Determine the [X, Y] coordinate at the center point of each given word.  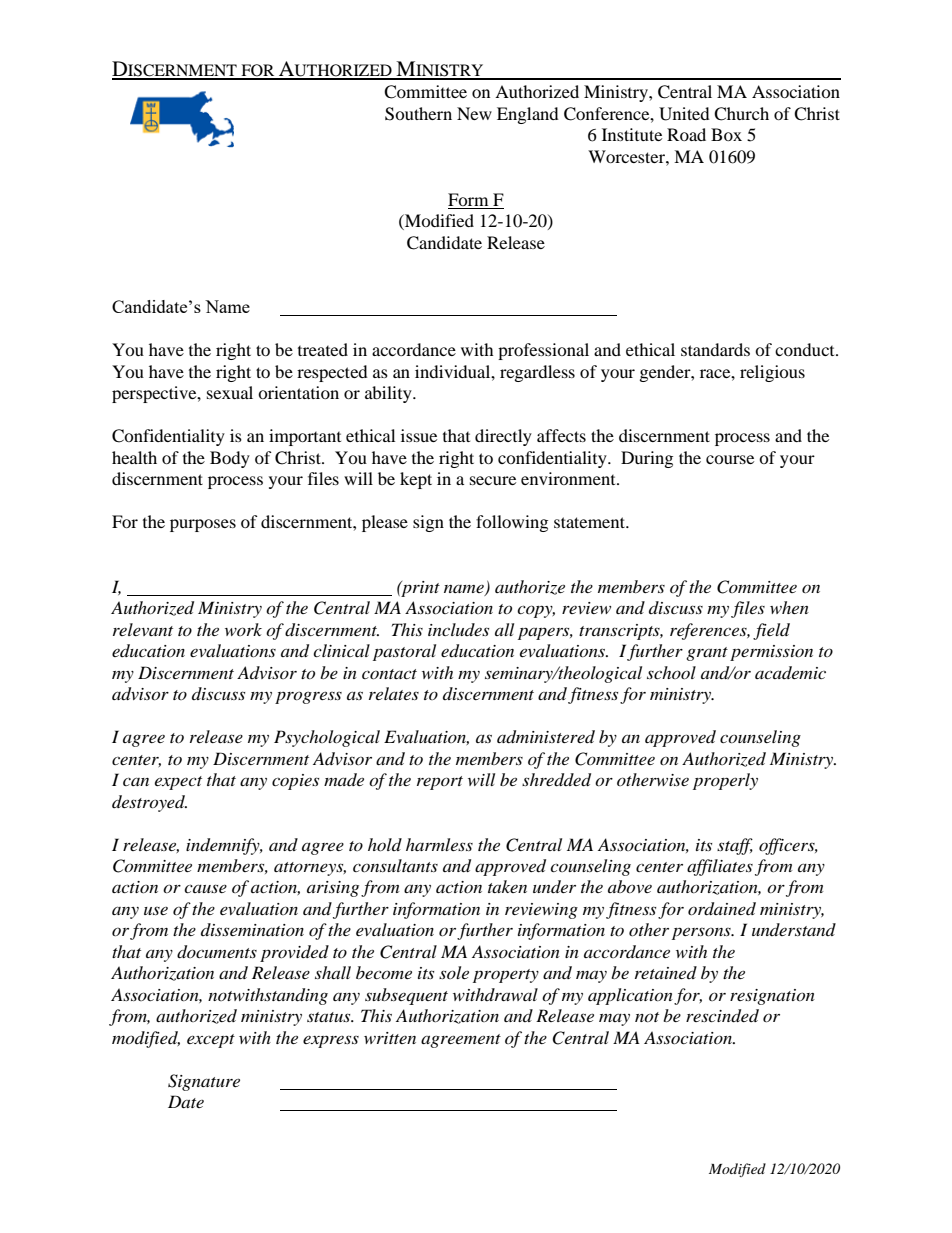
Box [726, 134]
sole [454, 972]
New [474, 113]
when [789, 607]
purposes [203, 525]
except [211, 1041]
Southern [418, 114]
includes [458, 629]
